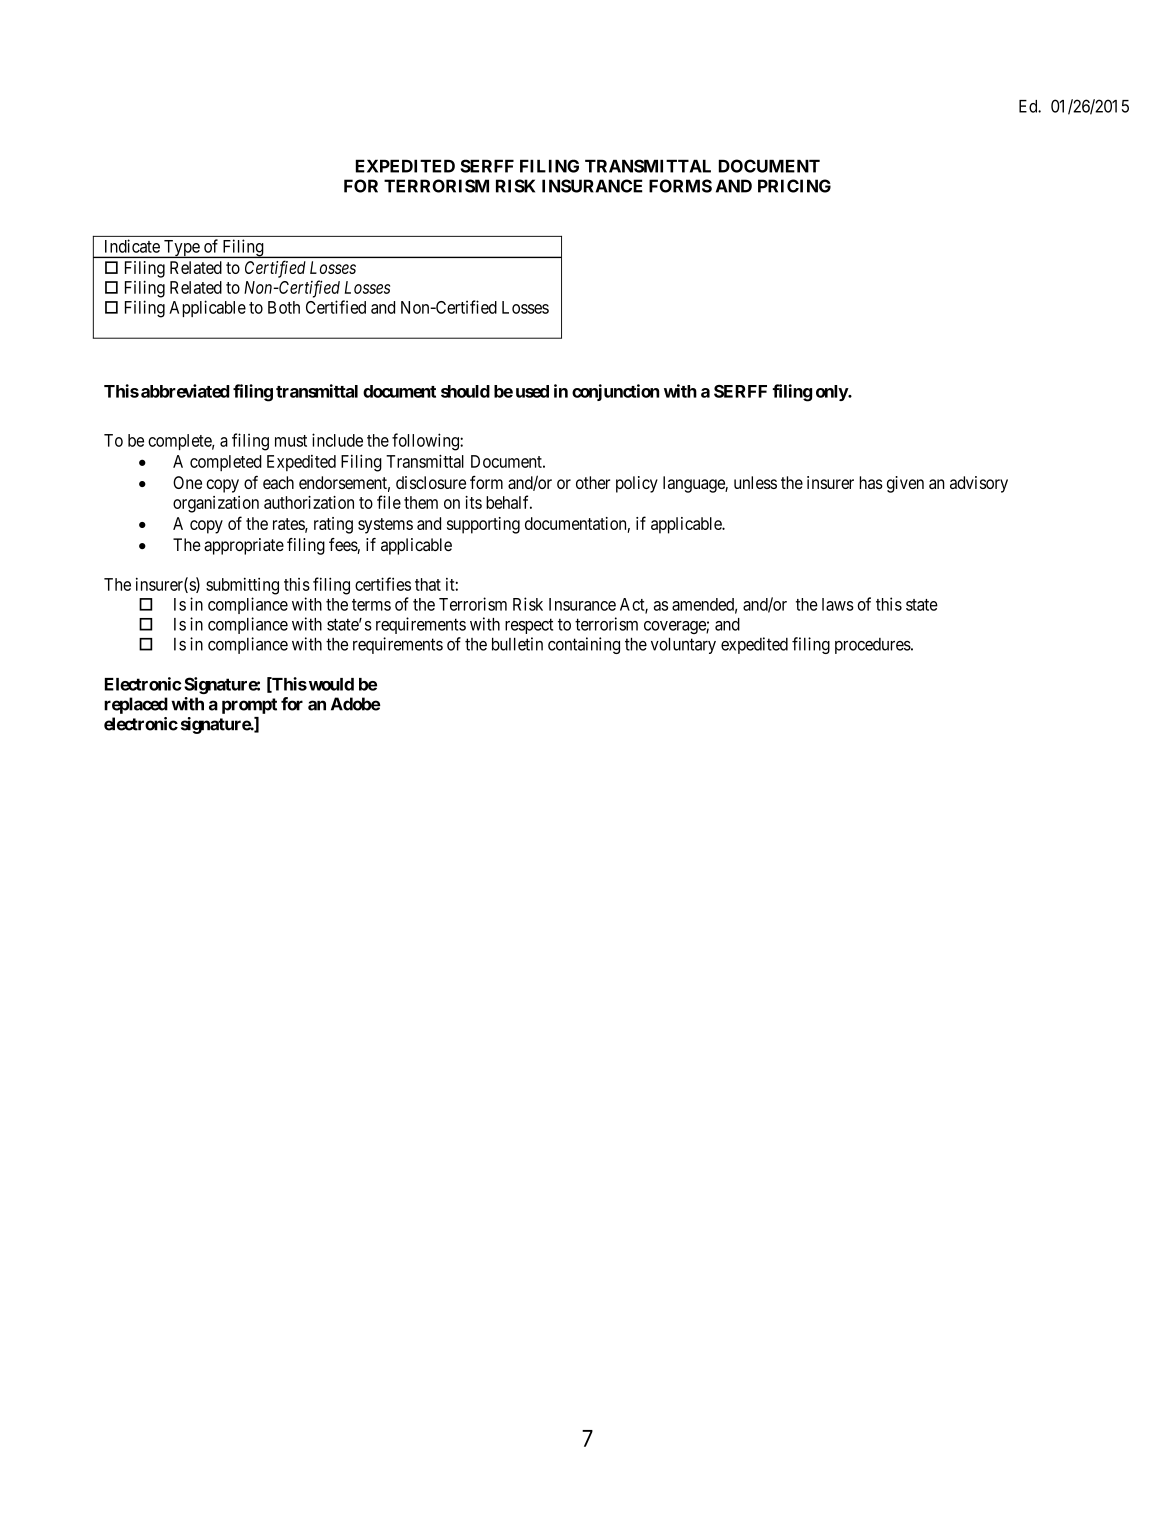 The width and height of the document is (1175, 1521). I want to click on containing, so click(584, 645).
